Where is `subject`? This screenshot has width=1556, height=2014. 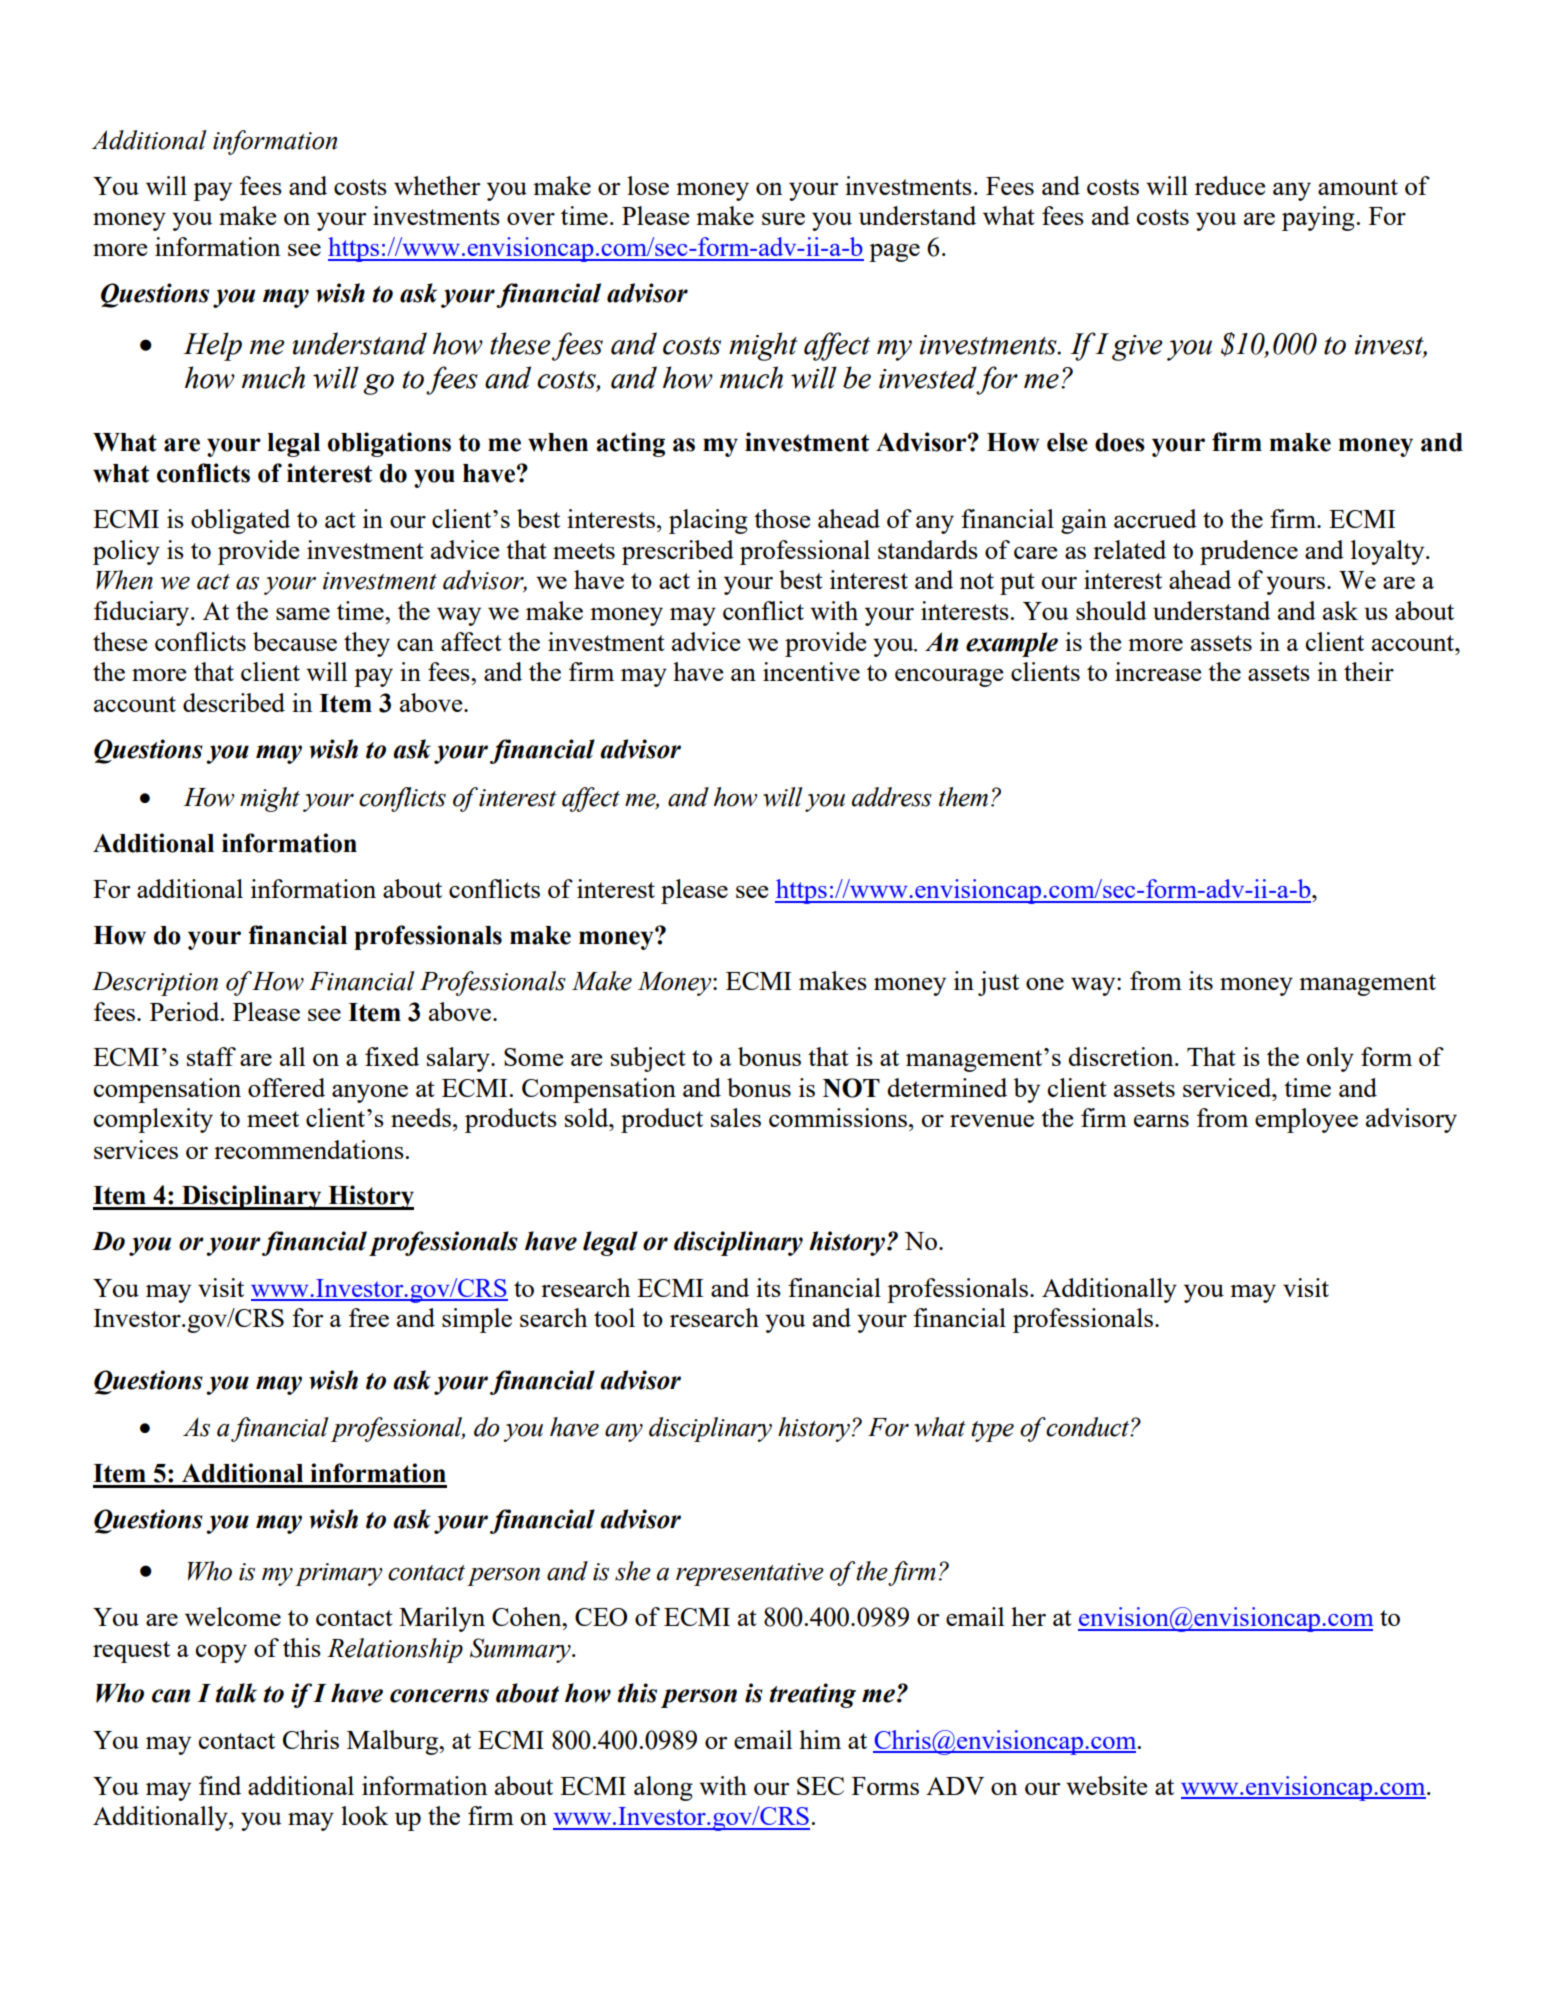 subject is located at coordinates (648, 1059).
